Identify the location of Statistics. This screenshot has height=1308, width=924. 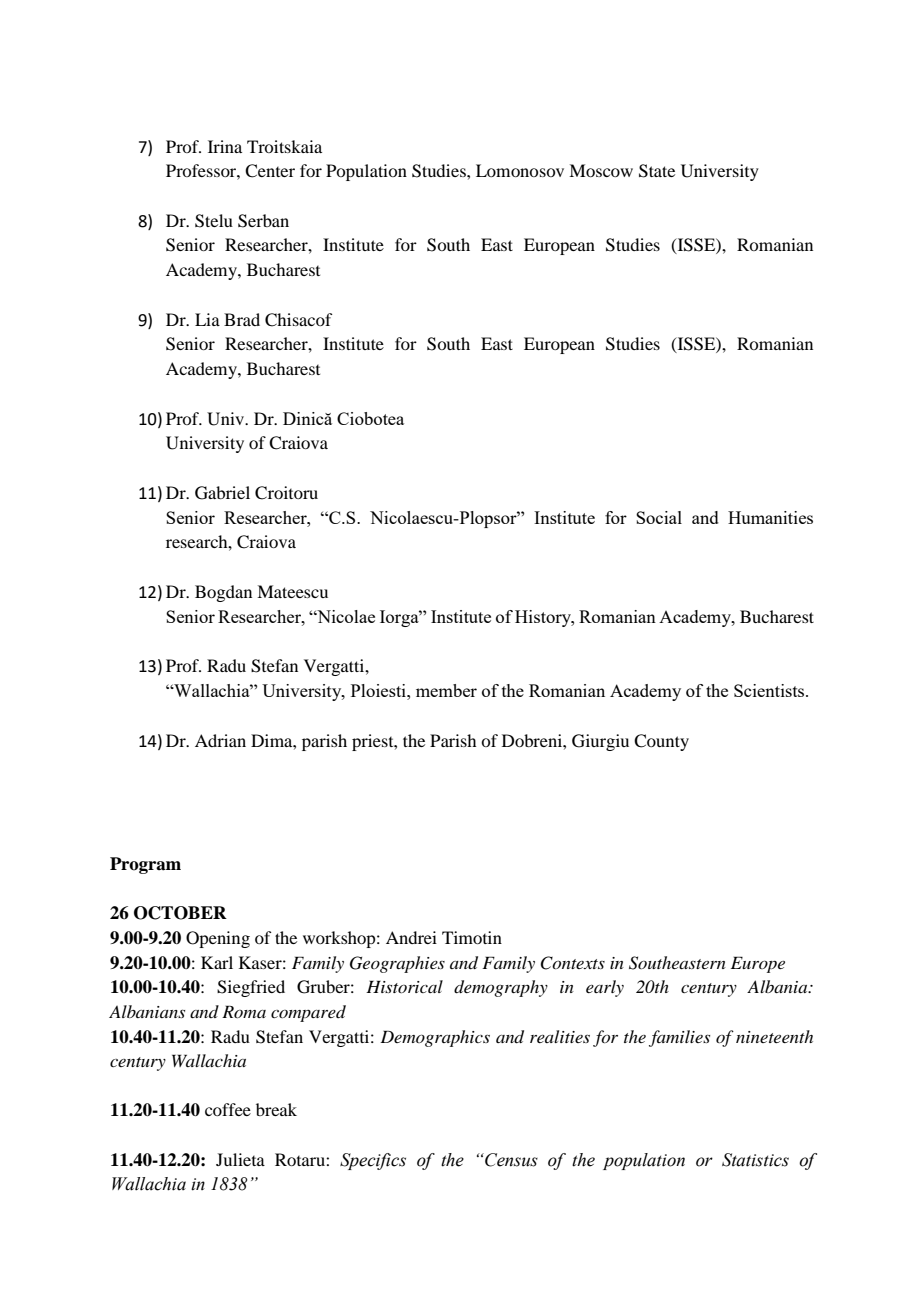
(755, 1160).
